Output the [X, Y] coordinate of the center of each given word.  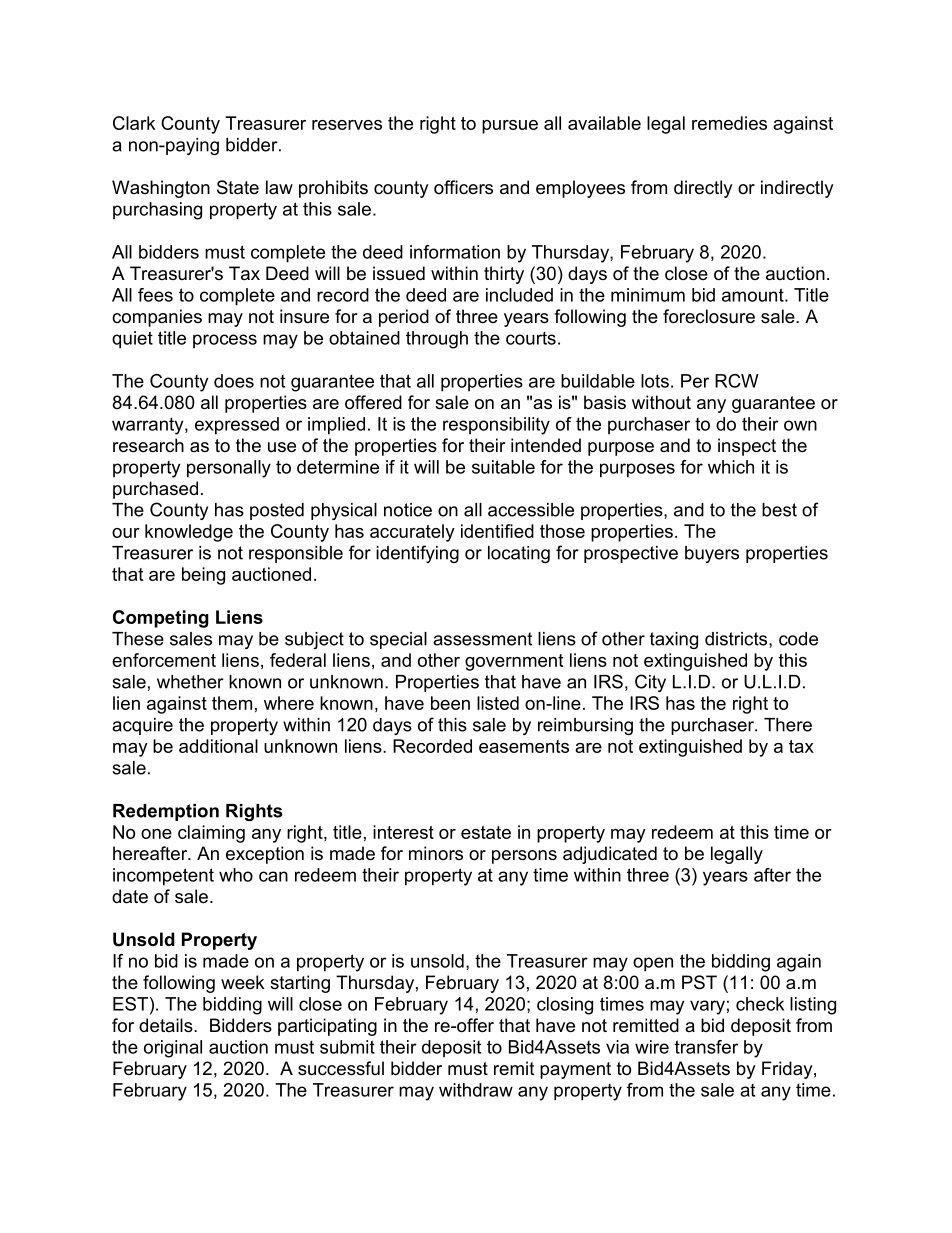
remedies [729, 123]
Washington [161, 189]
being [203, 576]
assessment [482, 639]
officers [463, 187]
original [173, 1049]
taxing [674, 640]
